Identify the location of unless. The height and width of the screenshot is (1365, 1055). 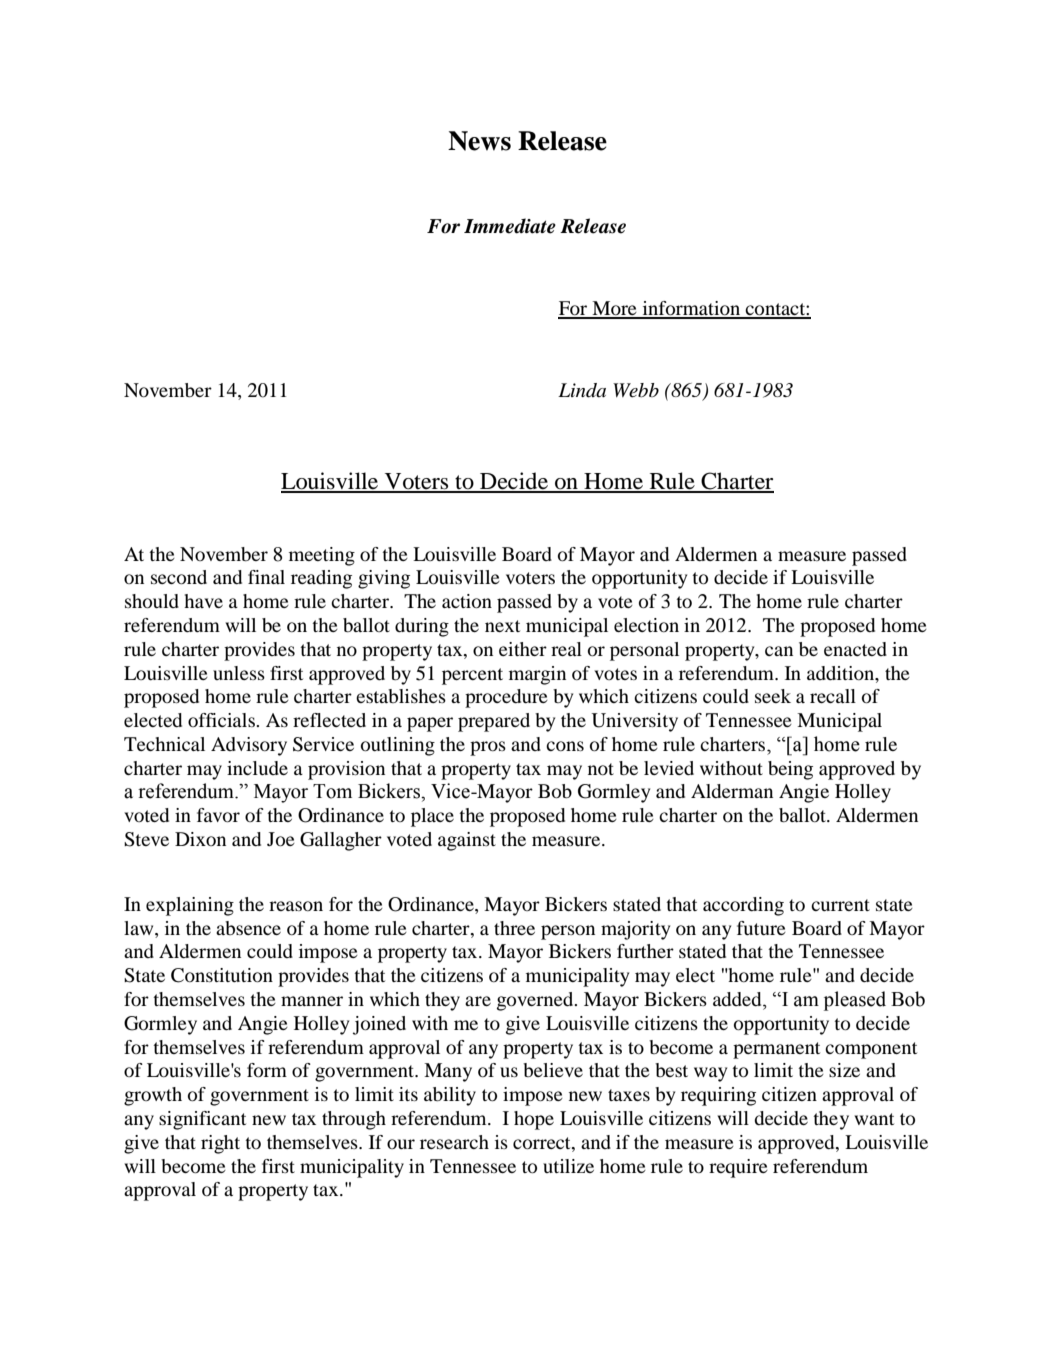
(239, 673).
